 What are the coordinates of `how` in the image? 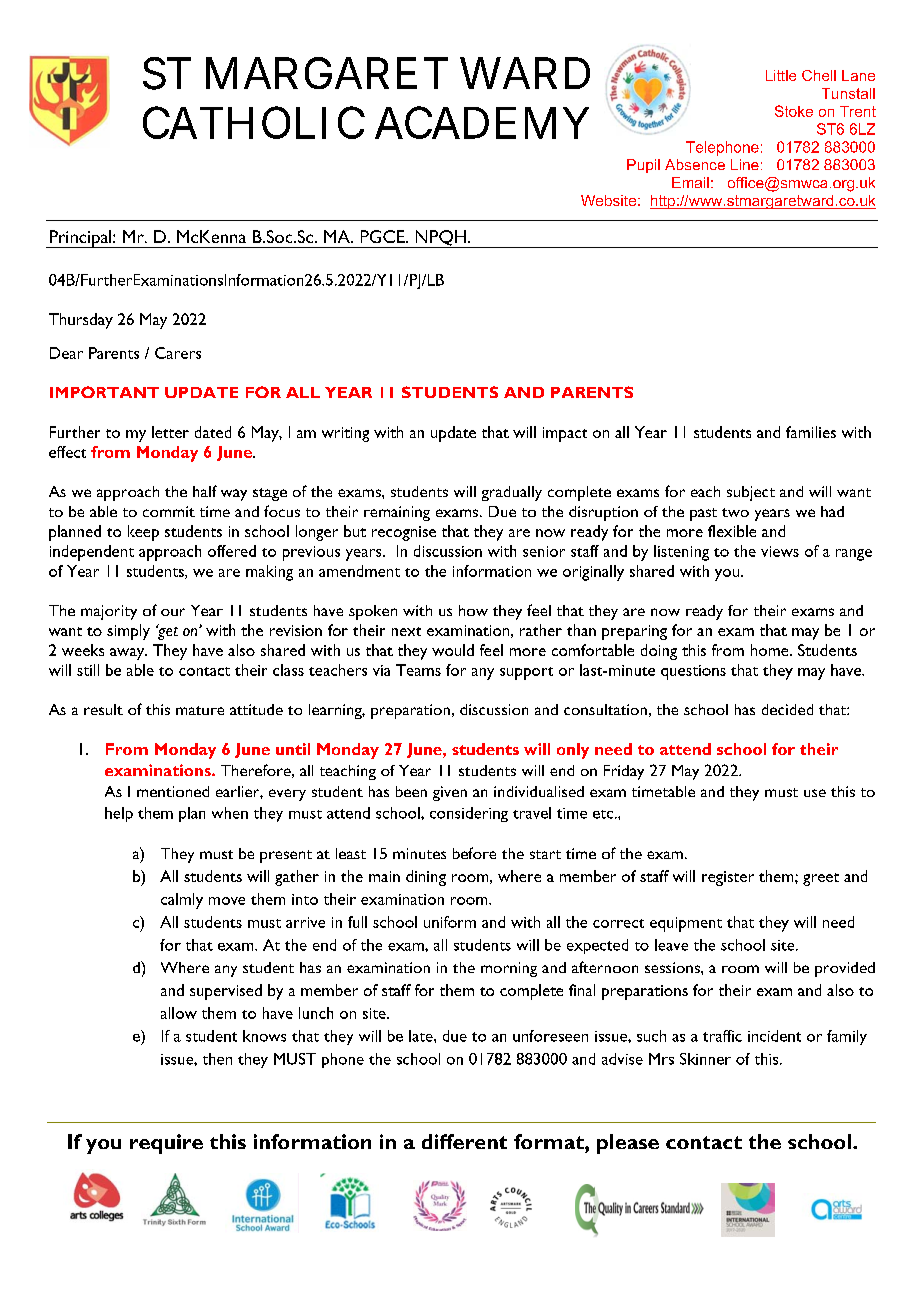 It's located at (473, 610).
